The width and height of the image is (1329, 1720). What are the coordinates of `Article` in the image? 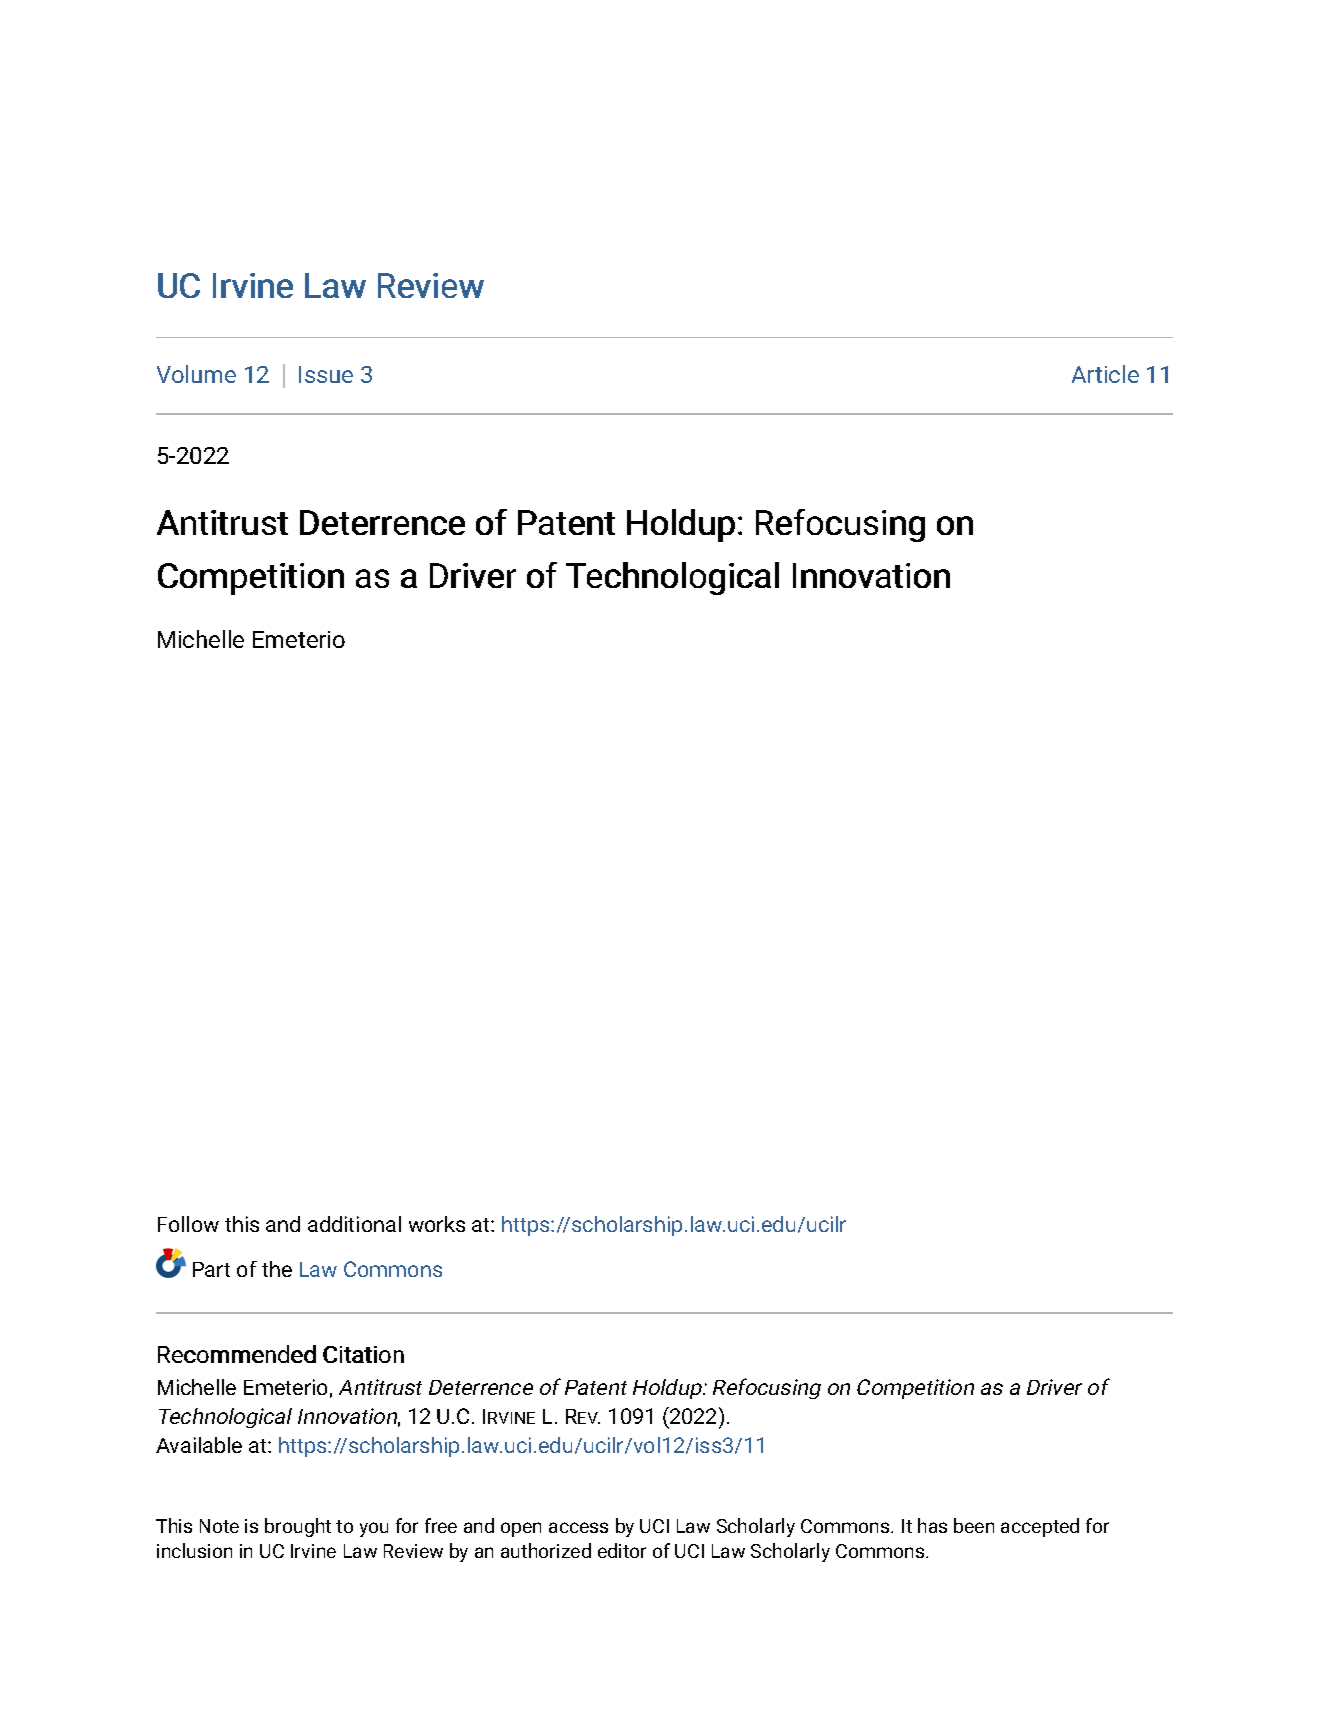 It's located at (1105, 374).
